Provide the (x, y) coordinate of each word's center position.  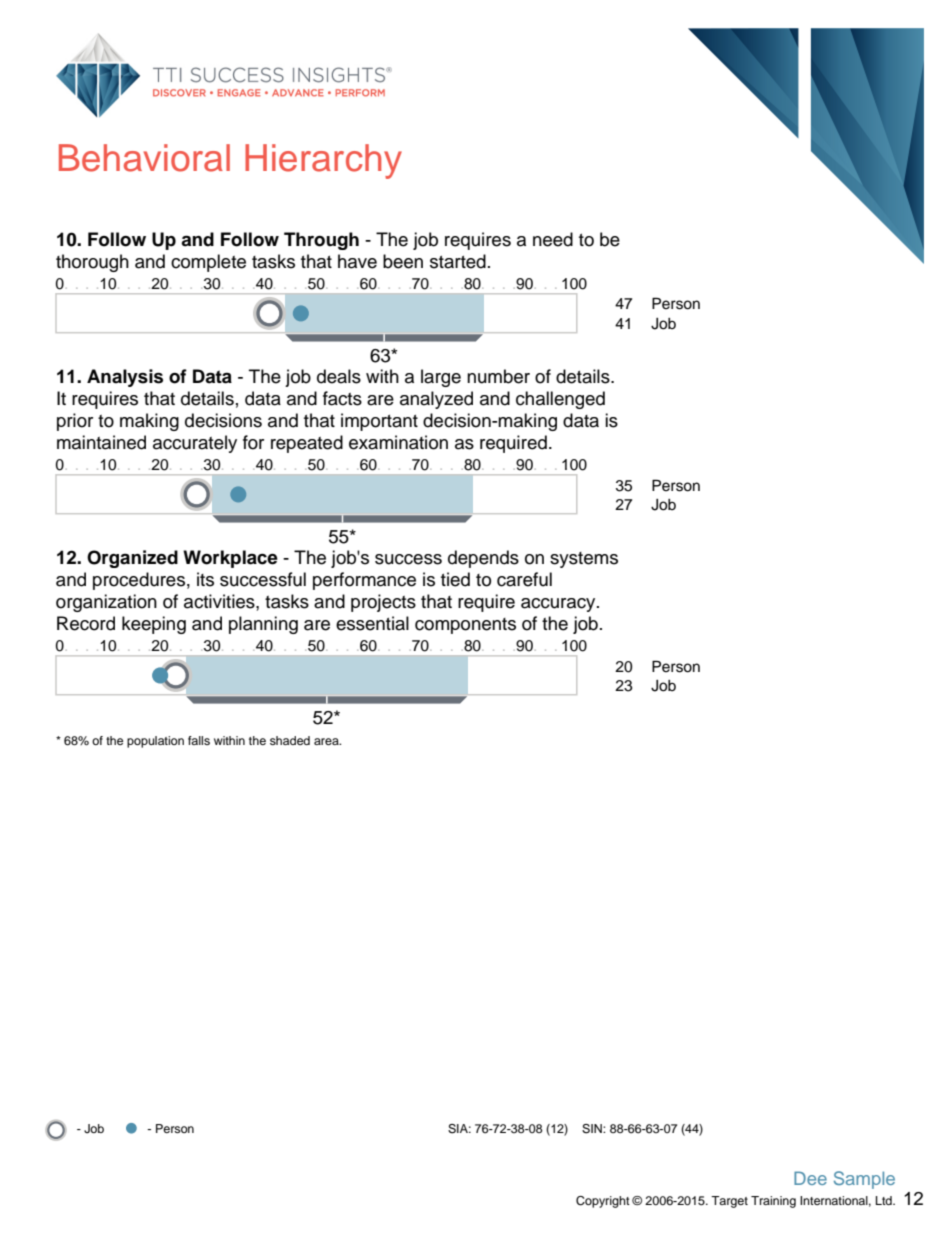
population (155, 742)
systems (584, 560)
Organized (132, 559)
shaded (290, 740)
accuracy (559, 605)
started (458, 261)
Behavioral (144, 158)
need (553, 239)
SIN (593, 1129)
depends (483, 559)
